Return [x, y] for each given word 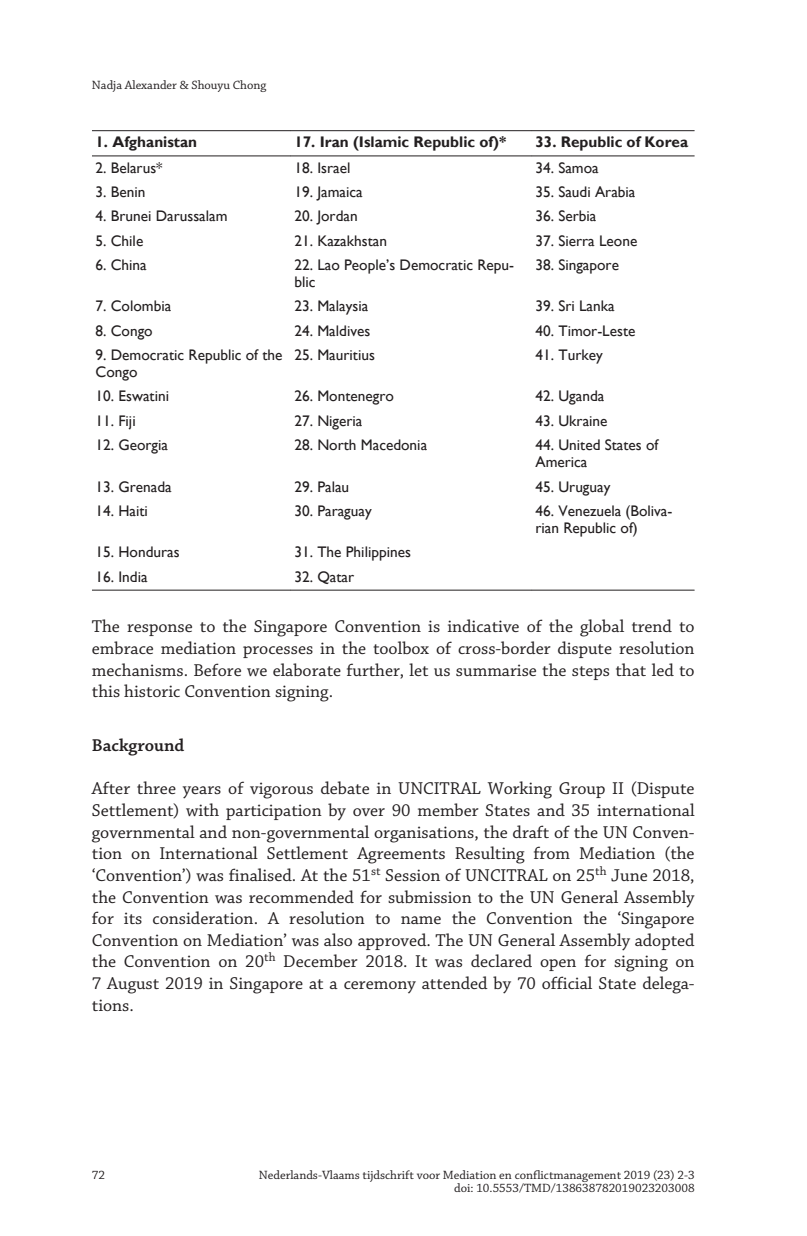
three [156, 787]
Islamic [383, 142]
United [579, 445]
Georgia [143, 446]
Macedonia [394, 445]
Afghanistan [154, 143]
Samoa [579, 168]
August [132, 985]
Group [582, 790]
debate [345, 787]
